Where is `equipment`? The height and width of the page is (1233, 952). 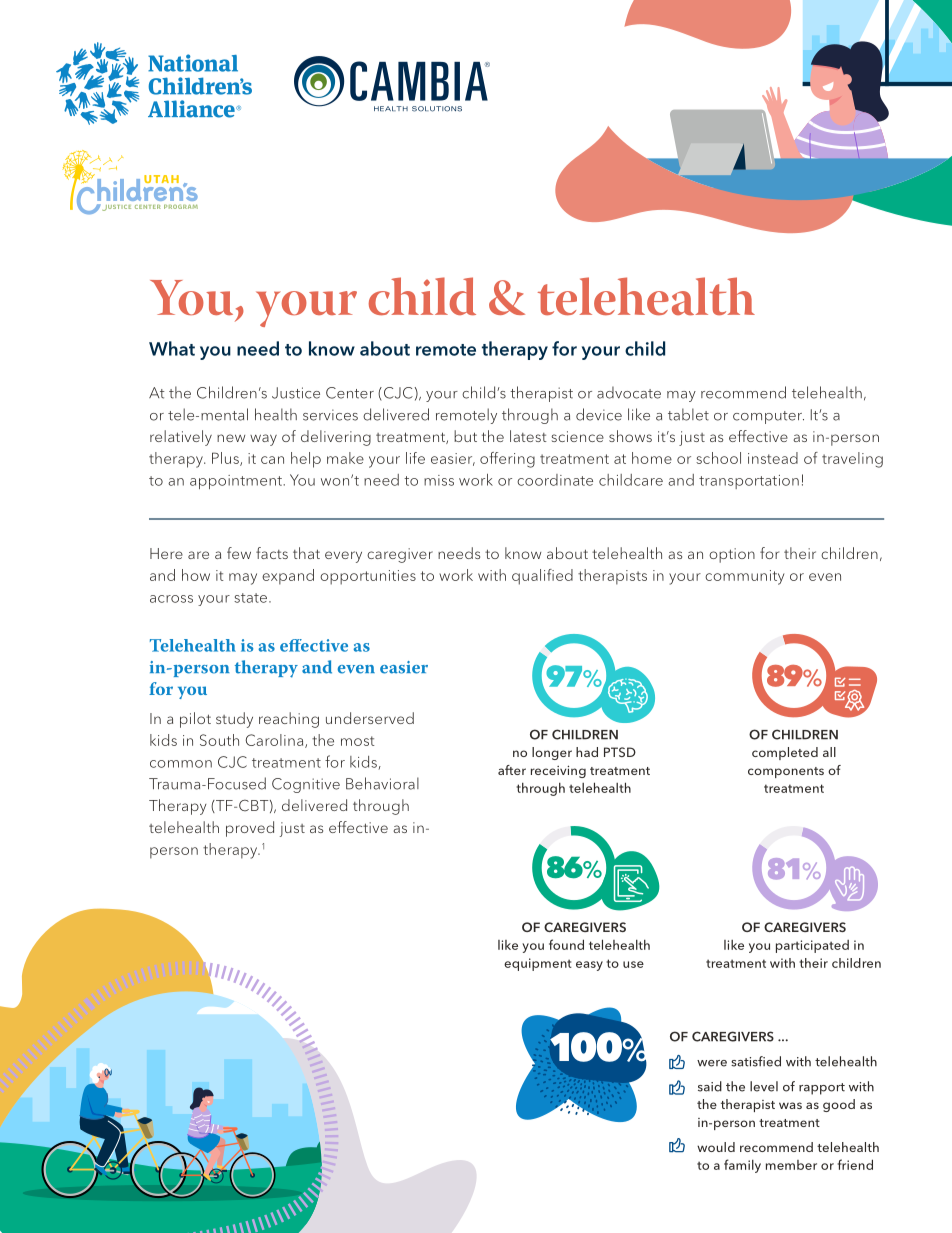
equipment is located at coordinates (538, 964).
